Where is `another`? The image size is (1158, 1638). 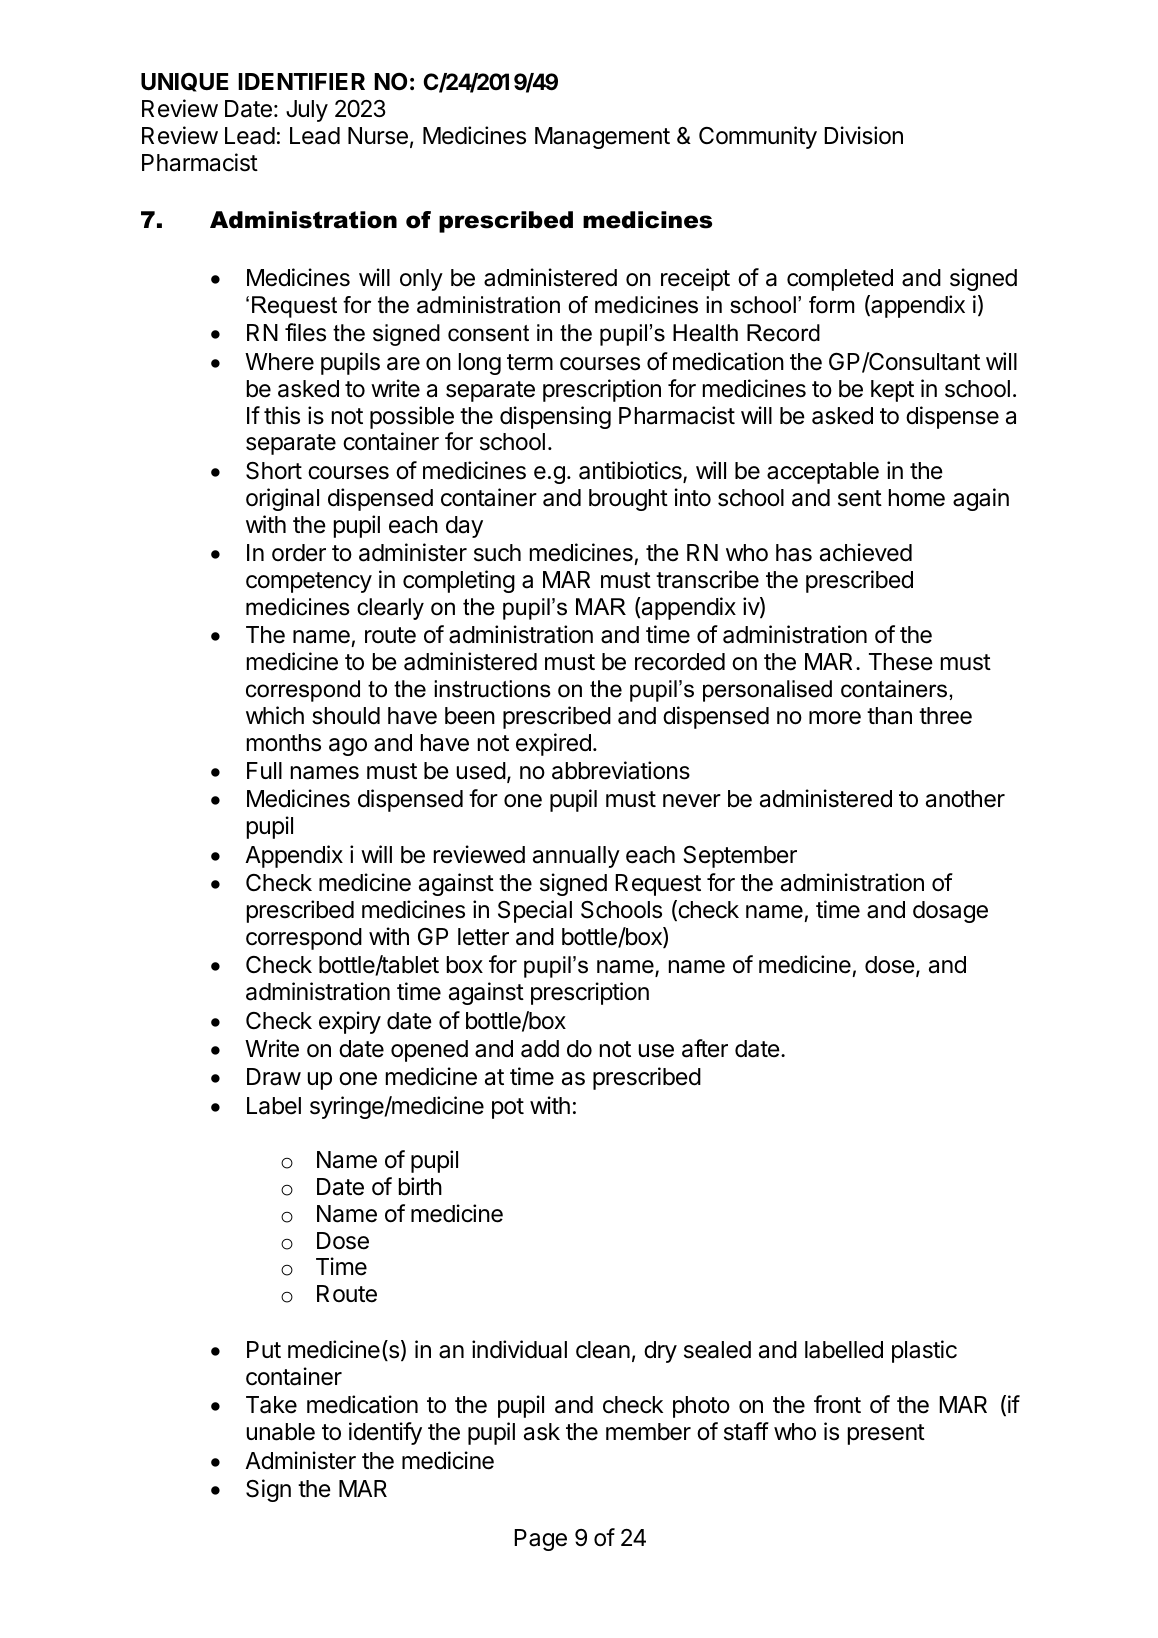
another is located at coordinates (965, 799).
